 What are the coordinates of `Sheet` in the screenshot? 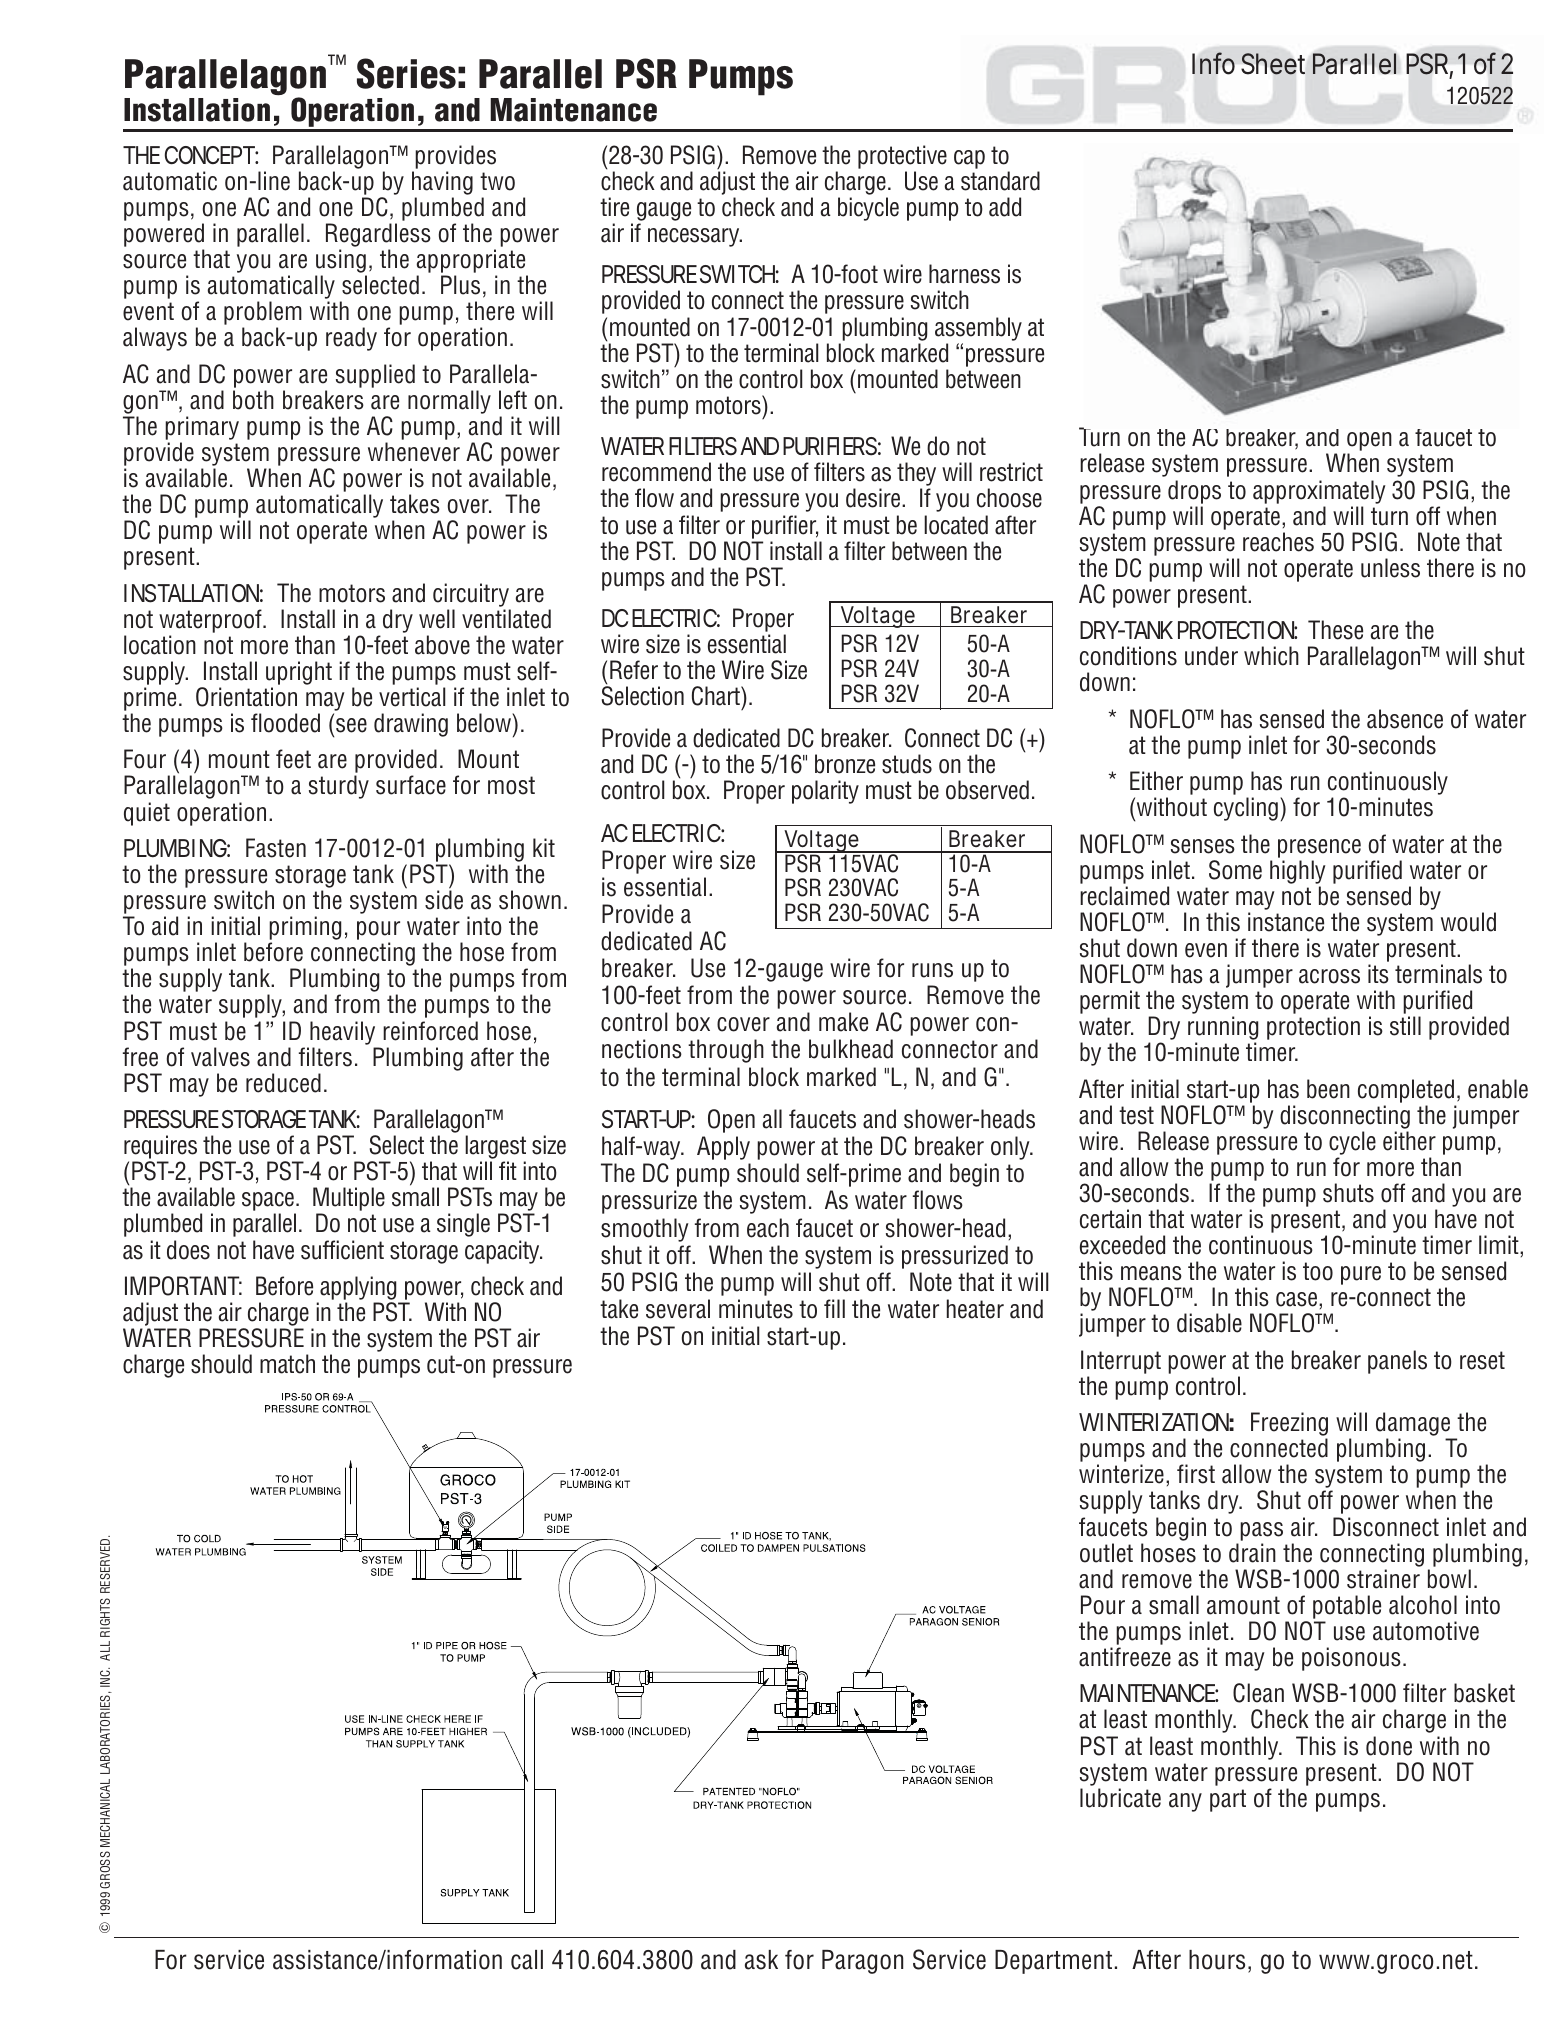 It's located at (1273, 64).
